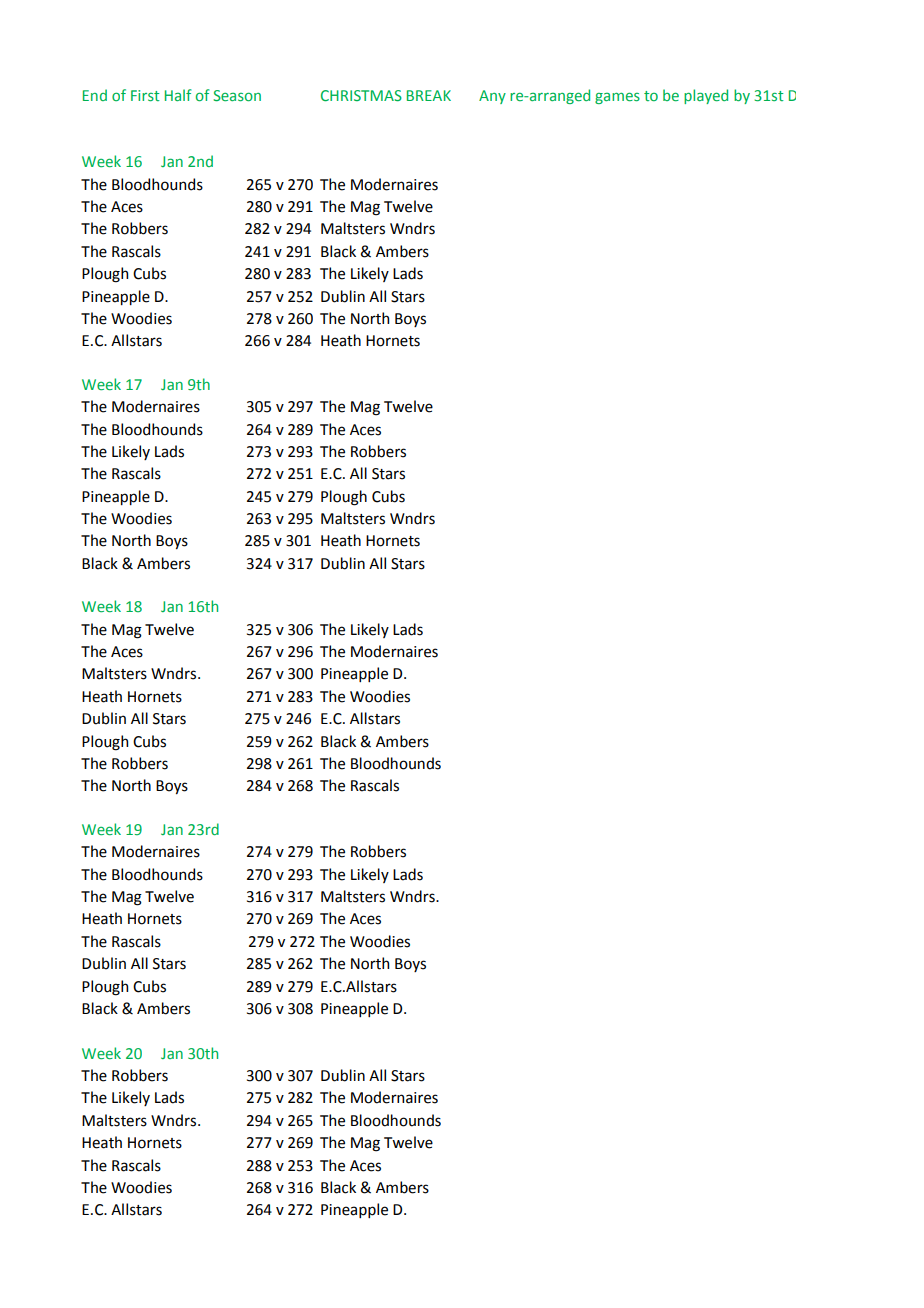 The width and height of the image is (924, 1308). Describe the element at coordinates (178, 95) in the image. I see `Half` at that location.
